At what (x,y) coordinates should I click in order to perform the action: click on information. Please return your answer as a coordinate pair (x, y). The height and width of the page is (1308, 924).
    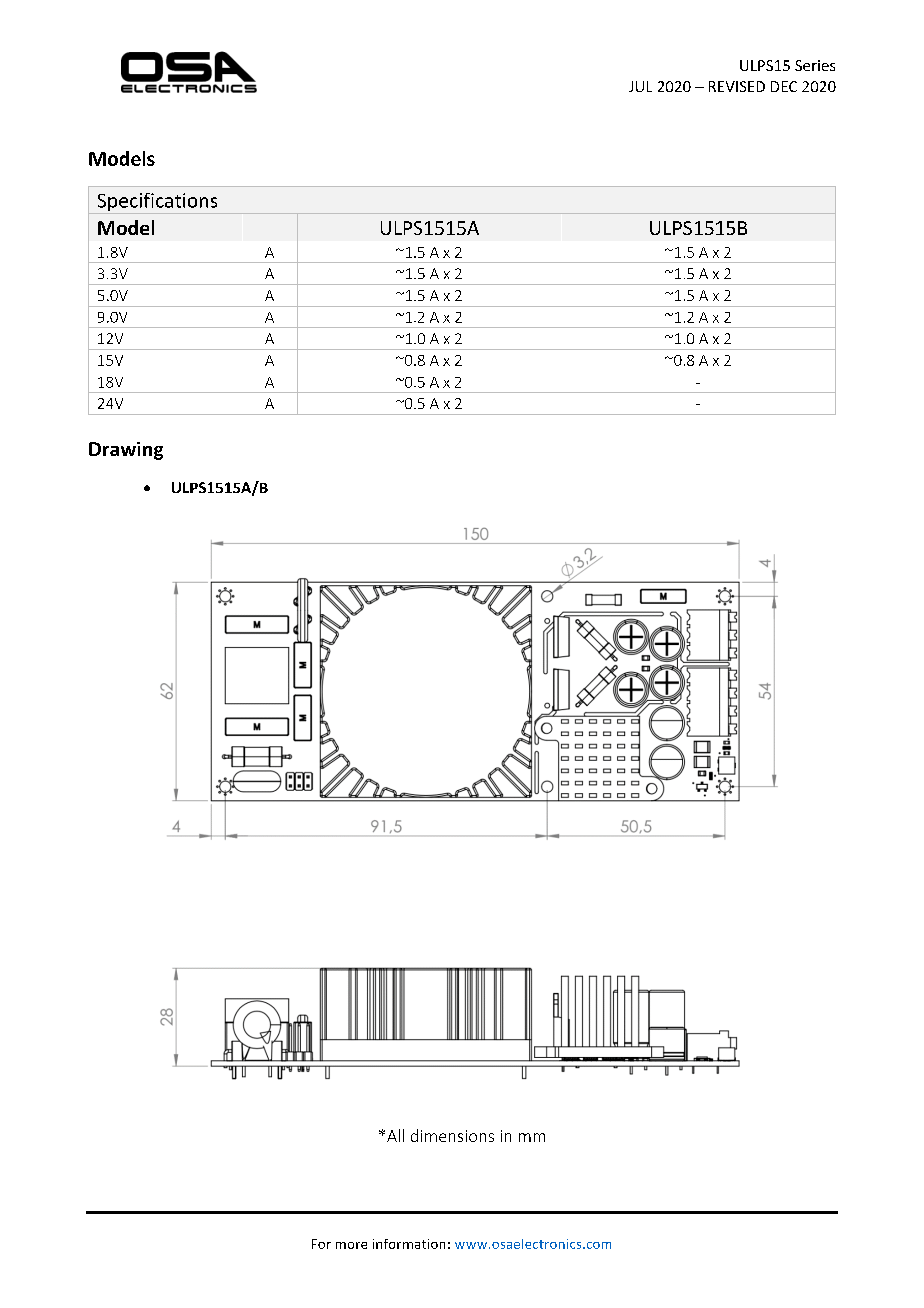
    Looking at the image, I should click on (409, 1244).
